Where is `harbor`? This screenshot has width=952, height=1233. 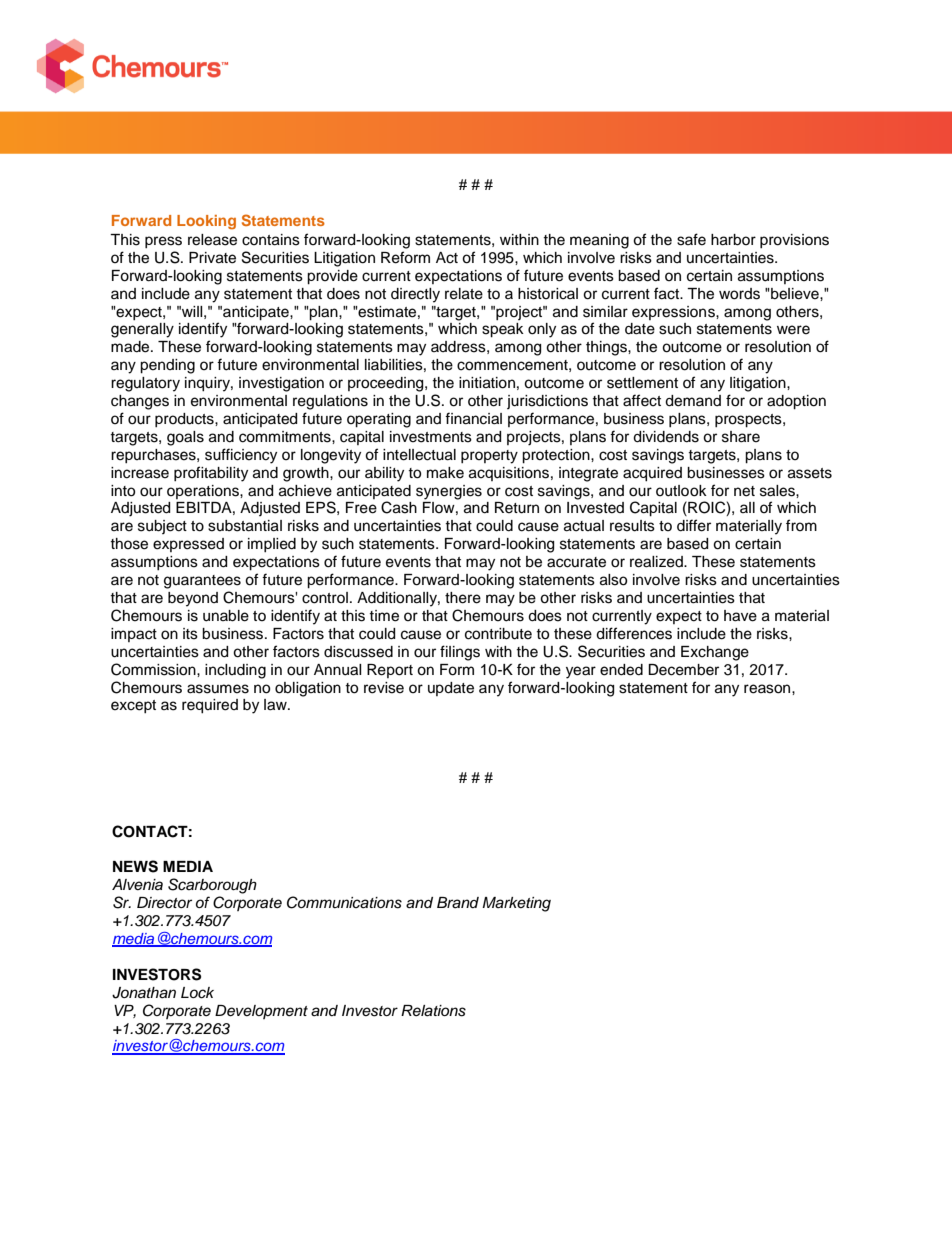 harbor is located at coordinates (733, 240).
